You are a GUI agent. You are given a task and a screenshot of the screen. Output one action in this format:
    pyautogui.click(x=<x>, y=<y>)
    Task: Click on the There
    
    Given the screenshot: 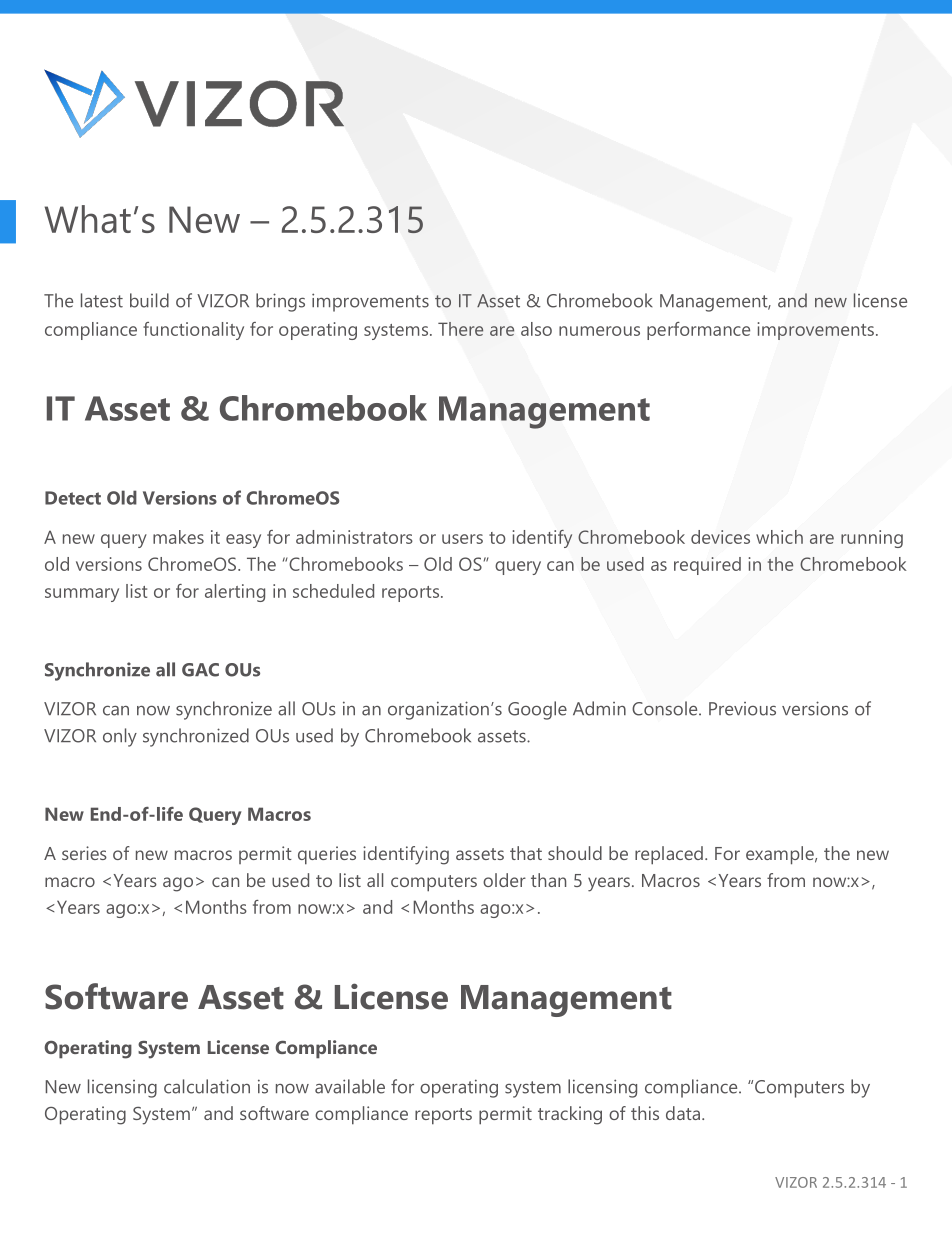 What is the action you would take?
    pyautogui.click(x=460, y=329)
